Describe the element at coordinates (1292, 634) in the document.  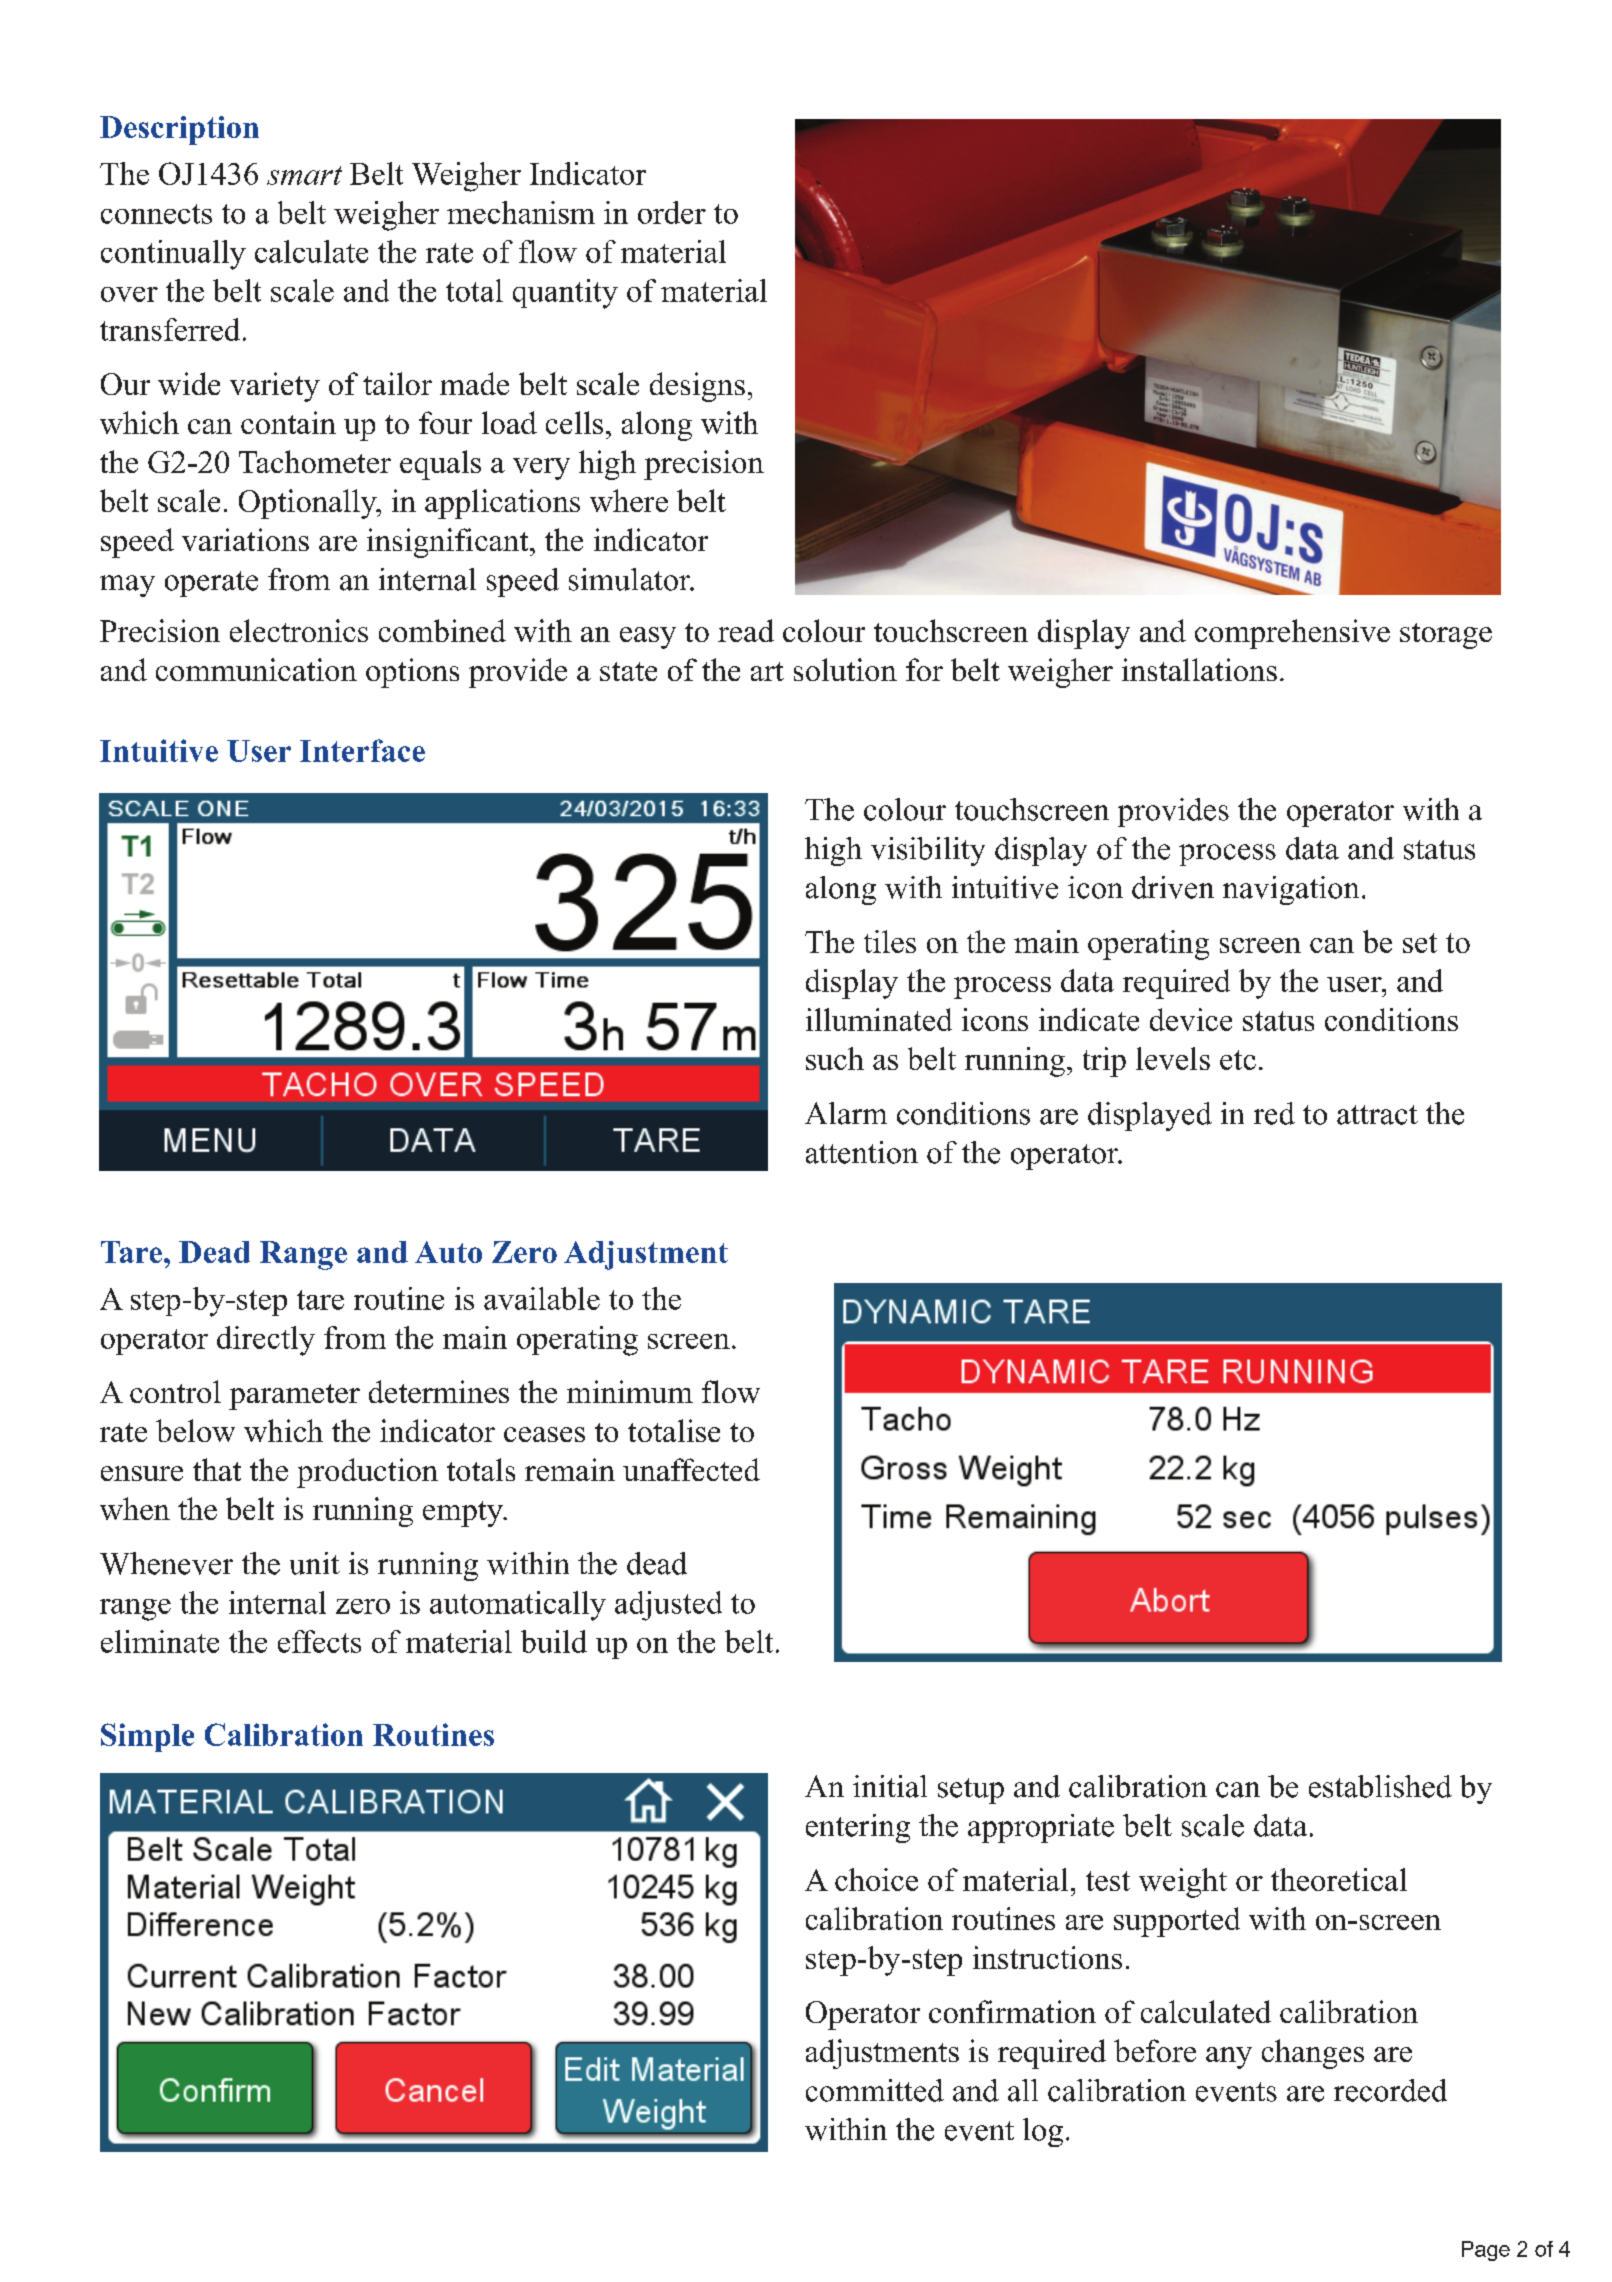
I see `comprehensive` at that location.
